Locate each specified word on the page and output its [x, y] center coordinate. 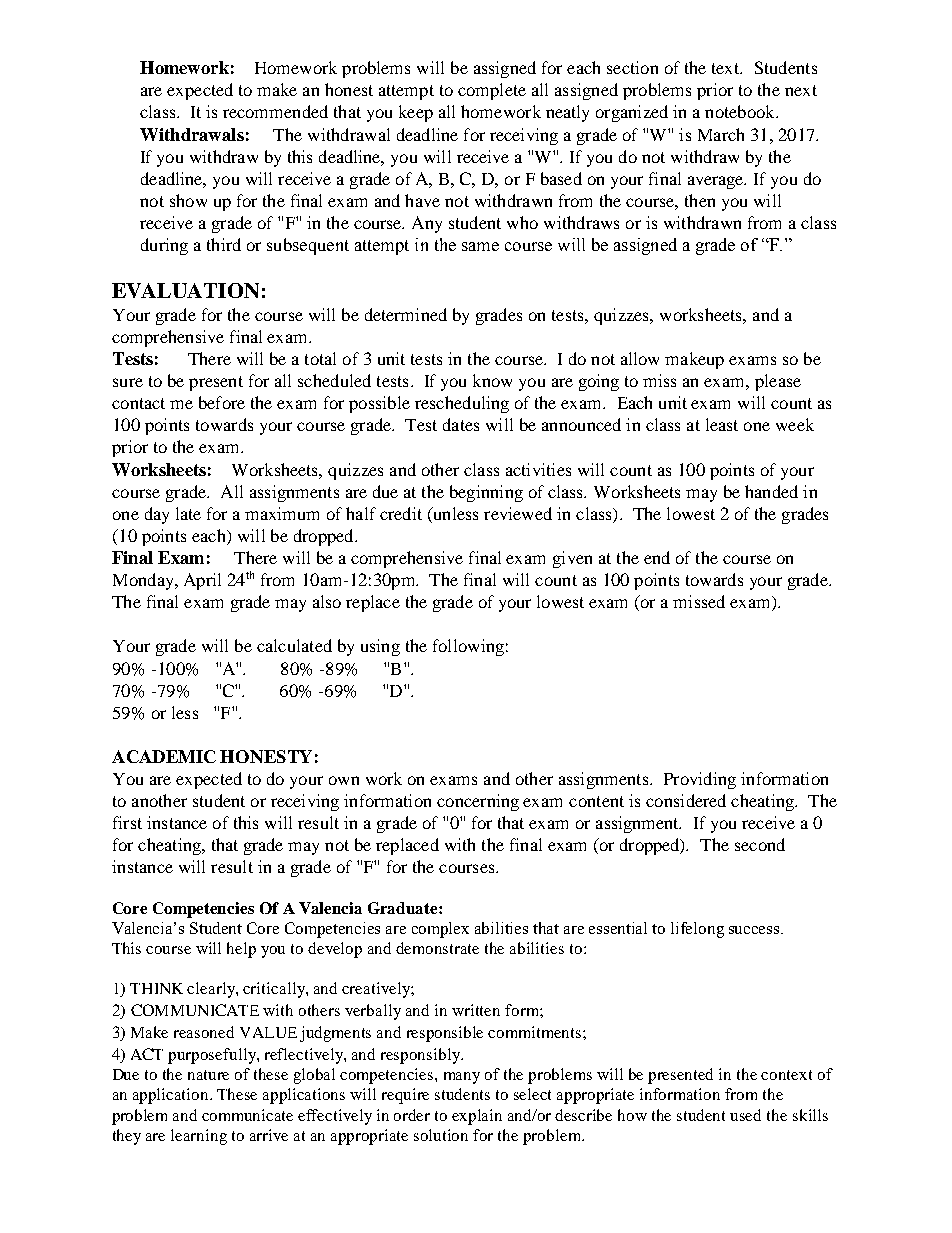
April [202, 581]
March [721, 134]
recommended [275, 111]
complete [492, 91]
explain [477, 1117]
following [468, 647]
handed [771, 491]
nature [208, 1075]
